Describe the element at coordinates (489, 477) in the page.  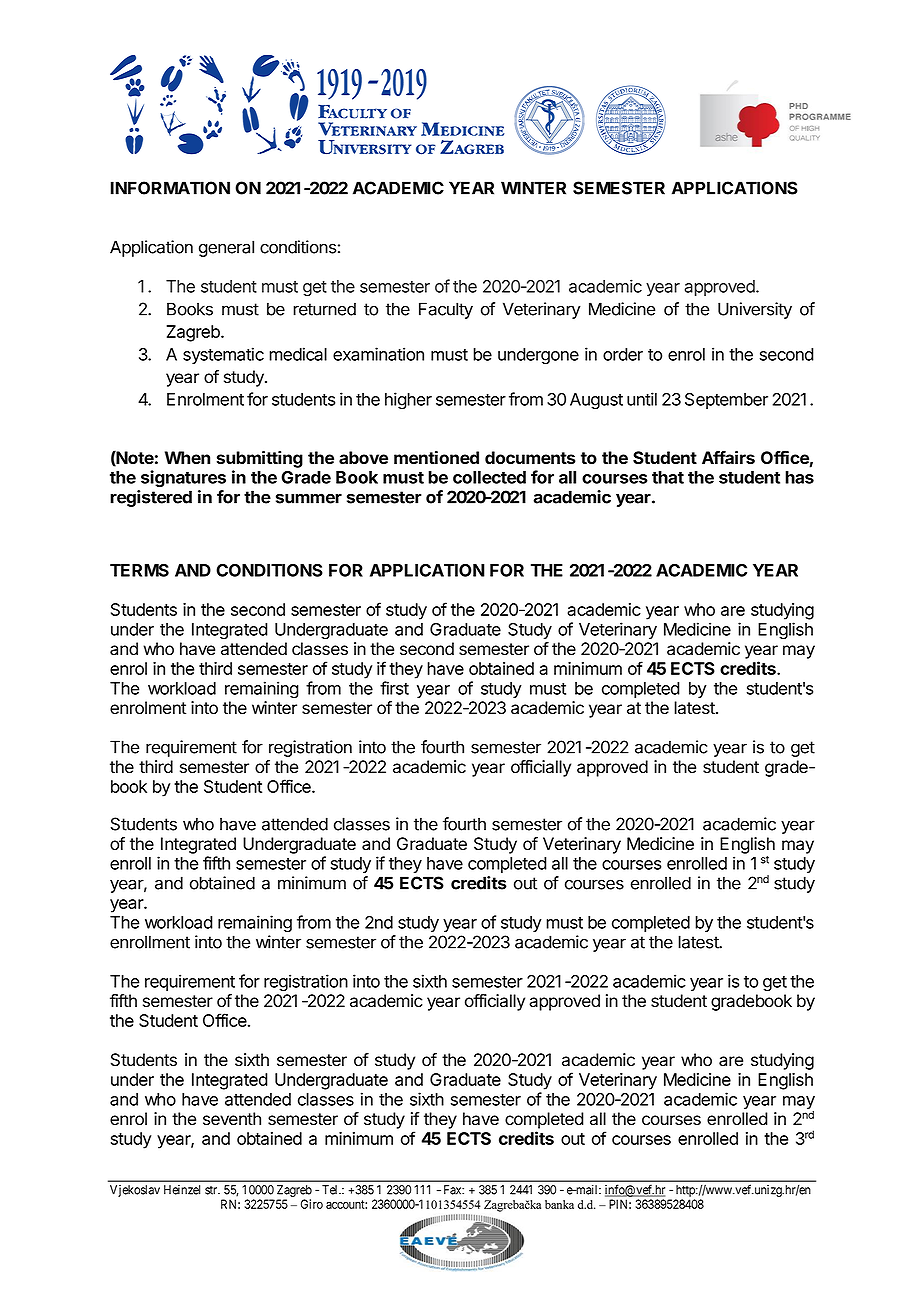
I see `collected` at that location.
